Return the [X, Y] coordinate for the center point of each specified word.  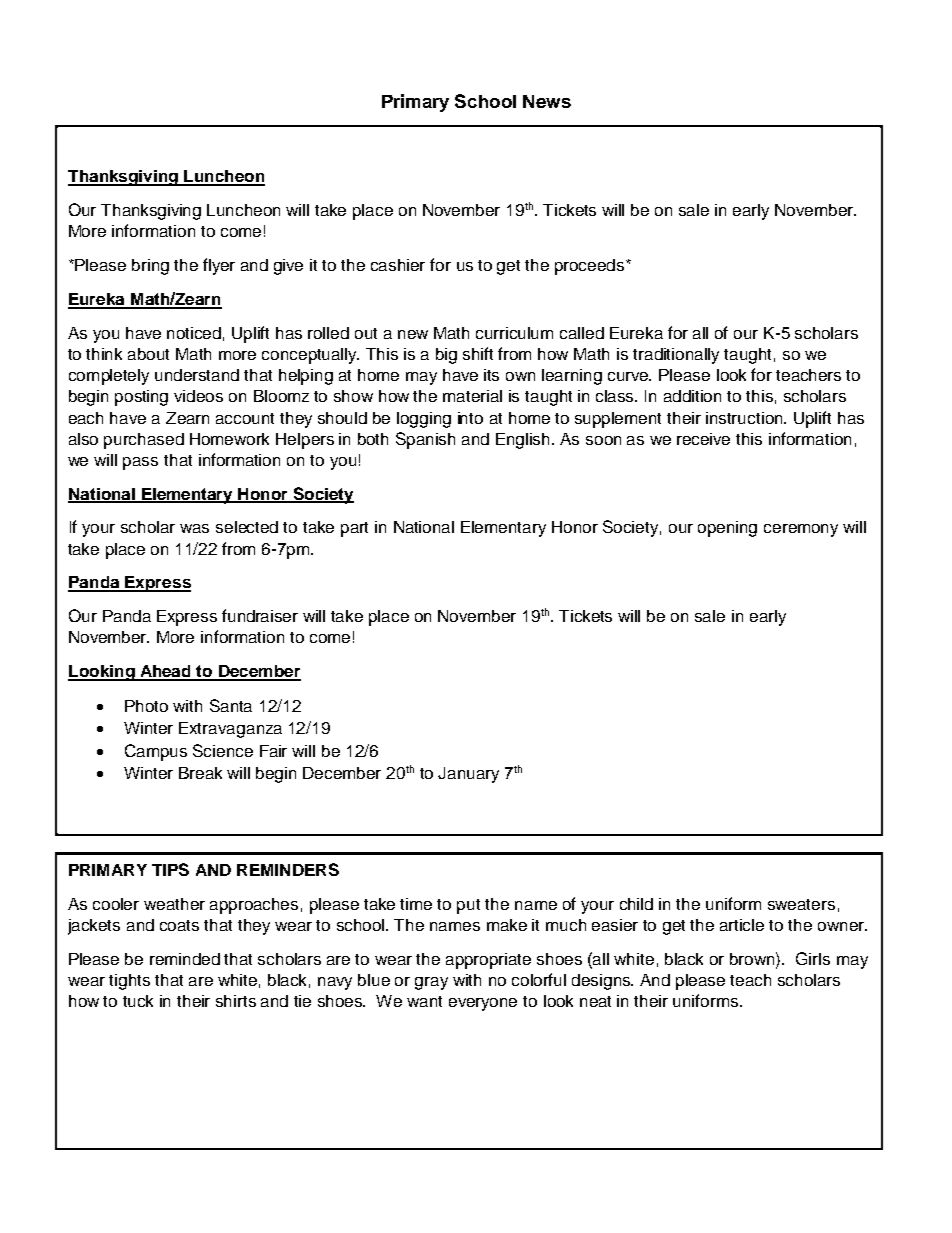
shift [478, 353]
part [354, 529]
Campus [156, 752]
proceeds [591, 267]
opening [727, 529]
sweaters [801, 904]
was [194, 528]
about [148, 354]
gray [431, 983]
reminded [185, 959]
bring [150, 267]
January [468, 775]
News [547, 101]
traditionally [676, 356]
